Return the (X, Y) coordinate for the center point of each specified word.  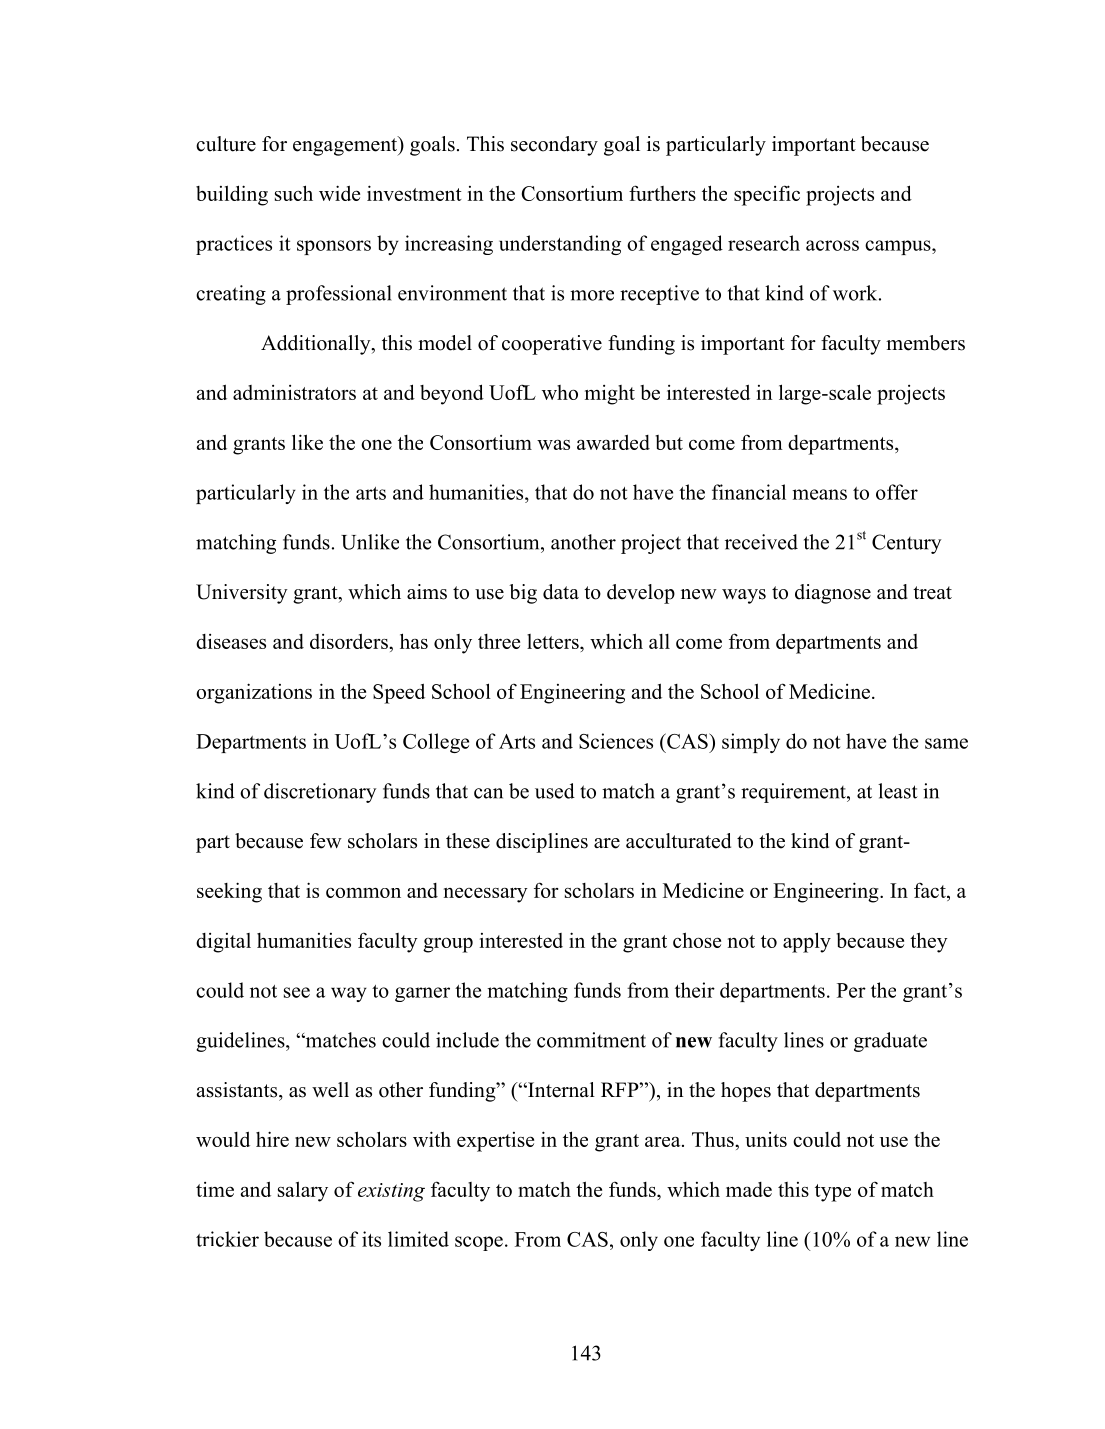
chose (697, 940)
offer (897, 492)
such (294, 193)
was (553, 445)
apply (807, 942)
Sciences (616, 741)
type (833, 1193)
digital (223, 943)
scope (479, 1243)
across (832, 245)
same (946, 743)
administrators (294, 392)
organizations (254, 693)
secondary (554, 146)
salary (303, 1191)
